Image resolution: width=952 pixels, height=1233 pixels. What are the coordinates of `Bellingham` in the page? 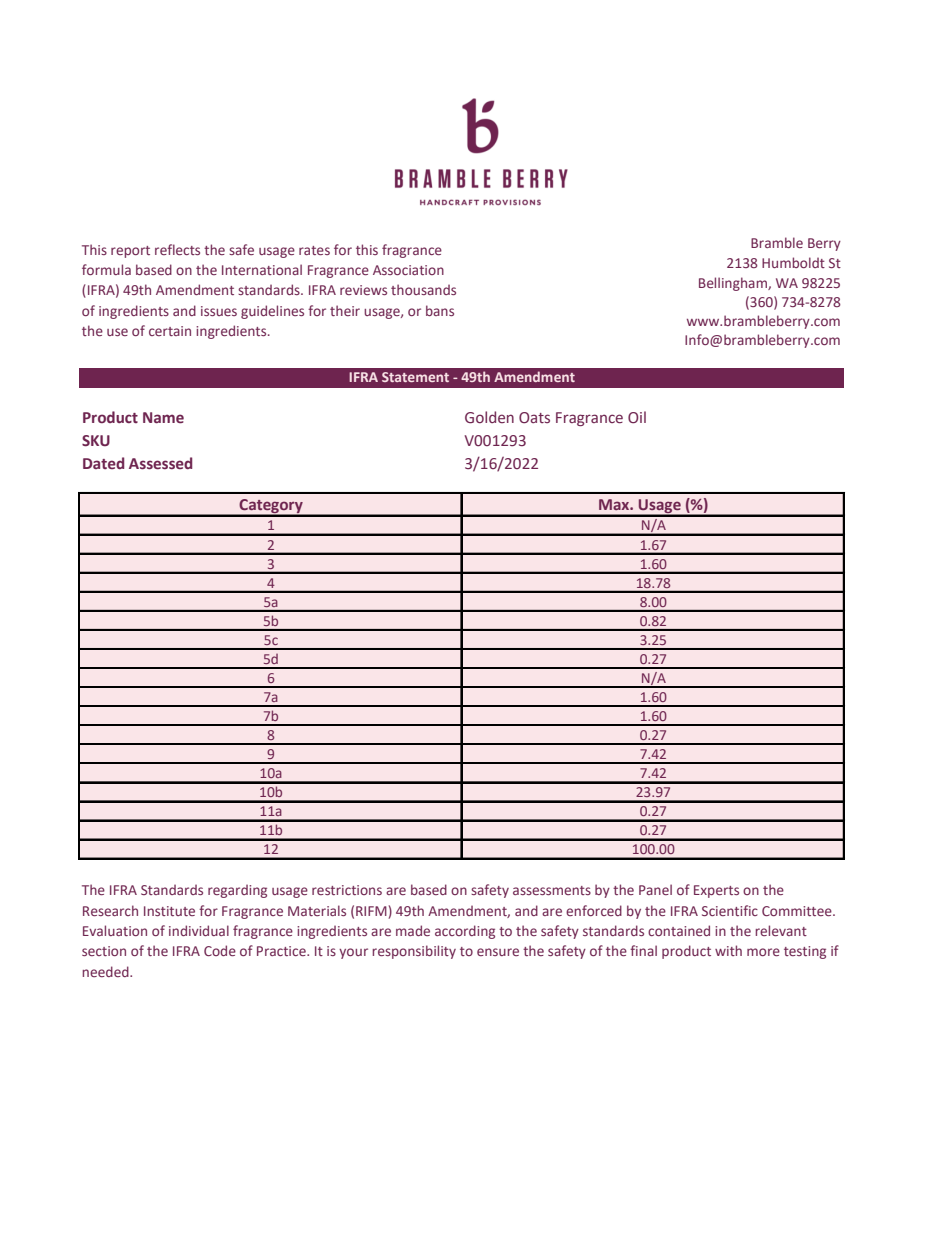 It's located at (734, 284).
